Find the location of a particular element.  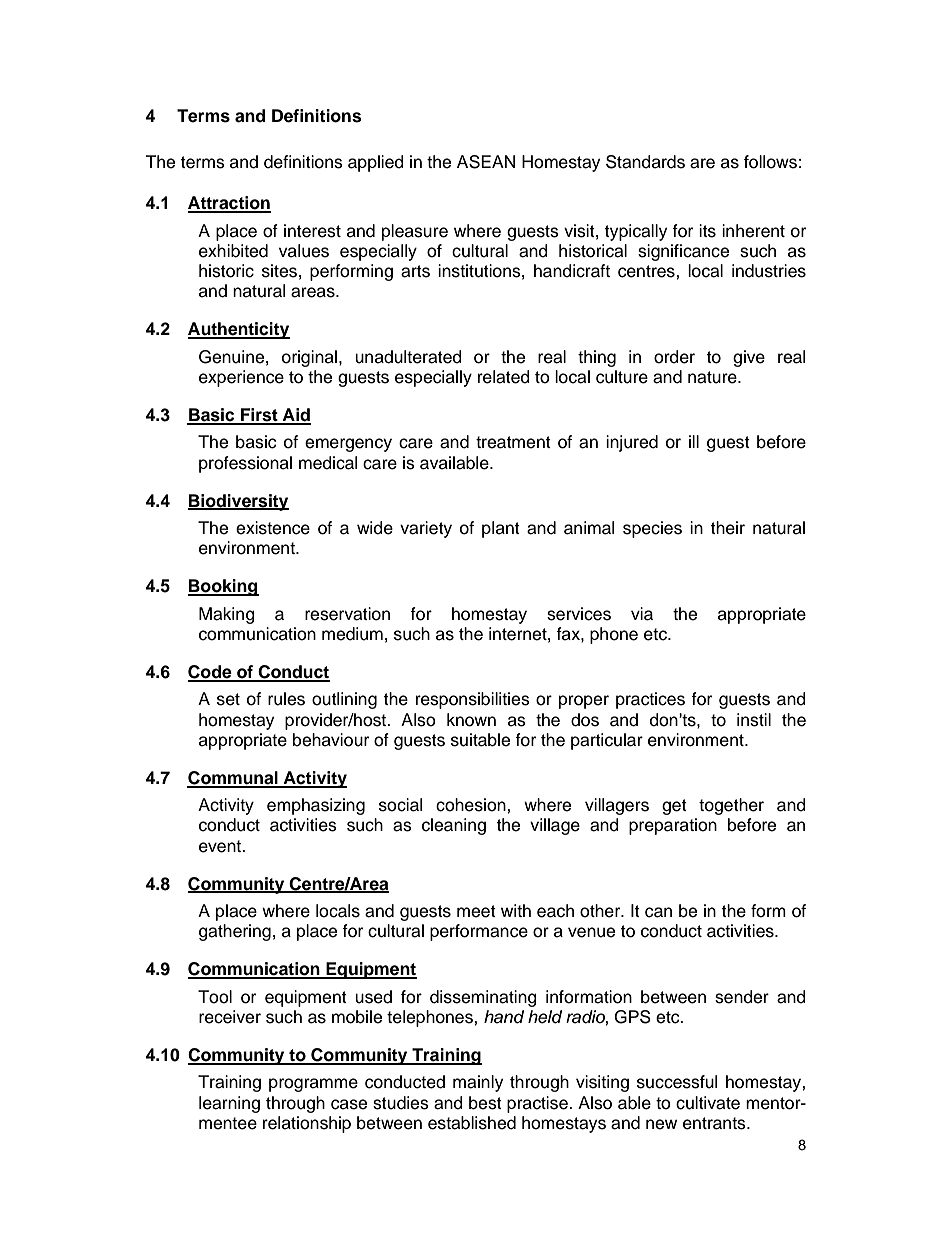

Attraction is located at coordinates (229, 204).
